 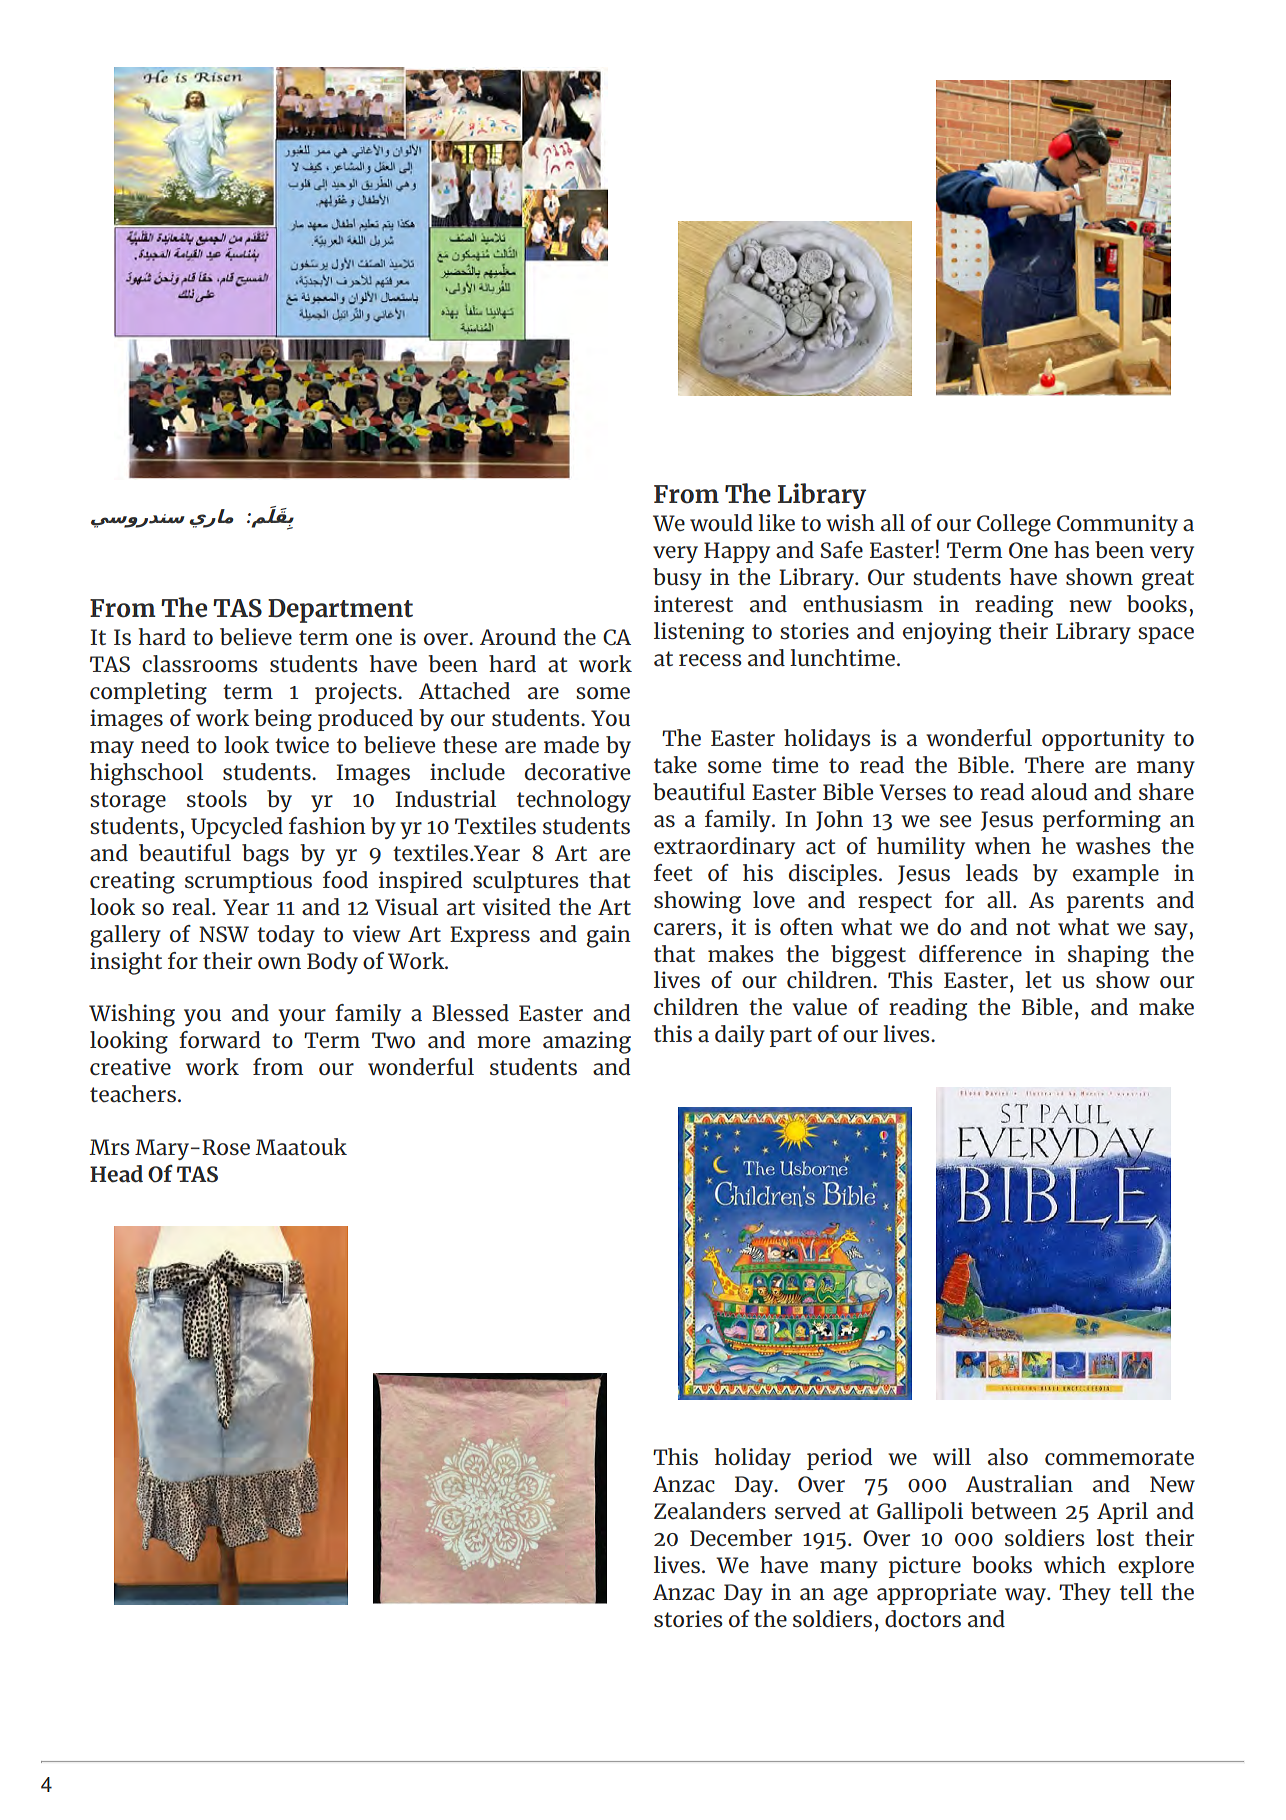 I want to click on classrooms, so click(x=200, y=664).
